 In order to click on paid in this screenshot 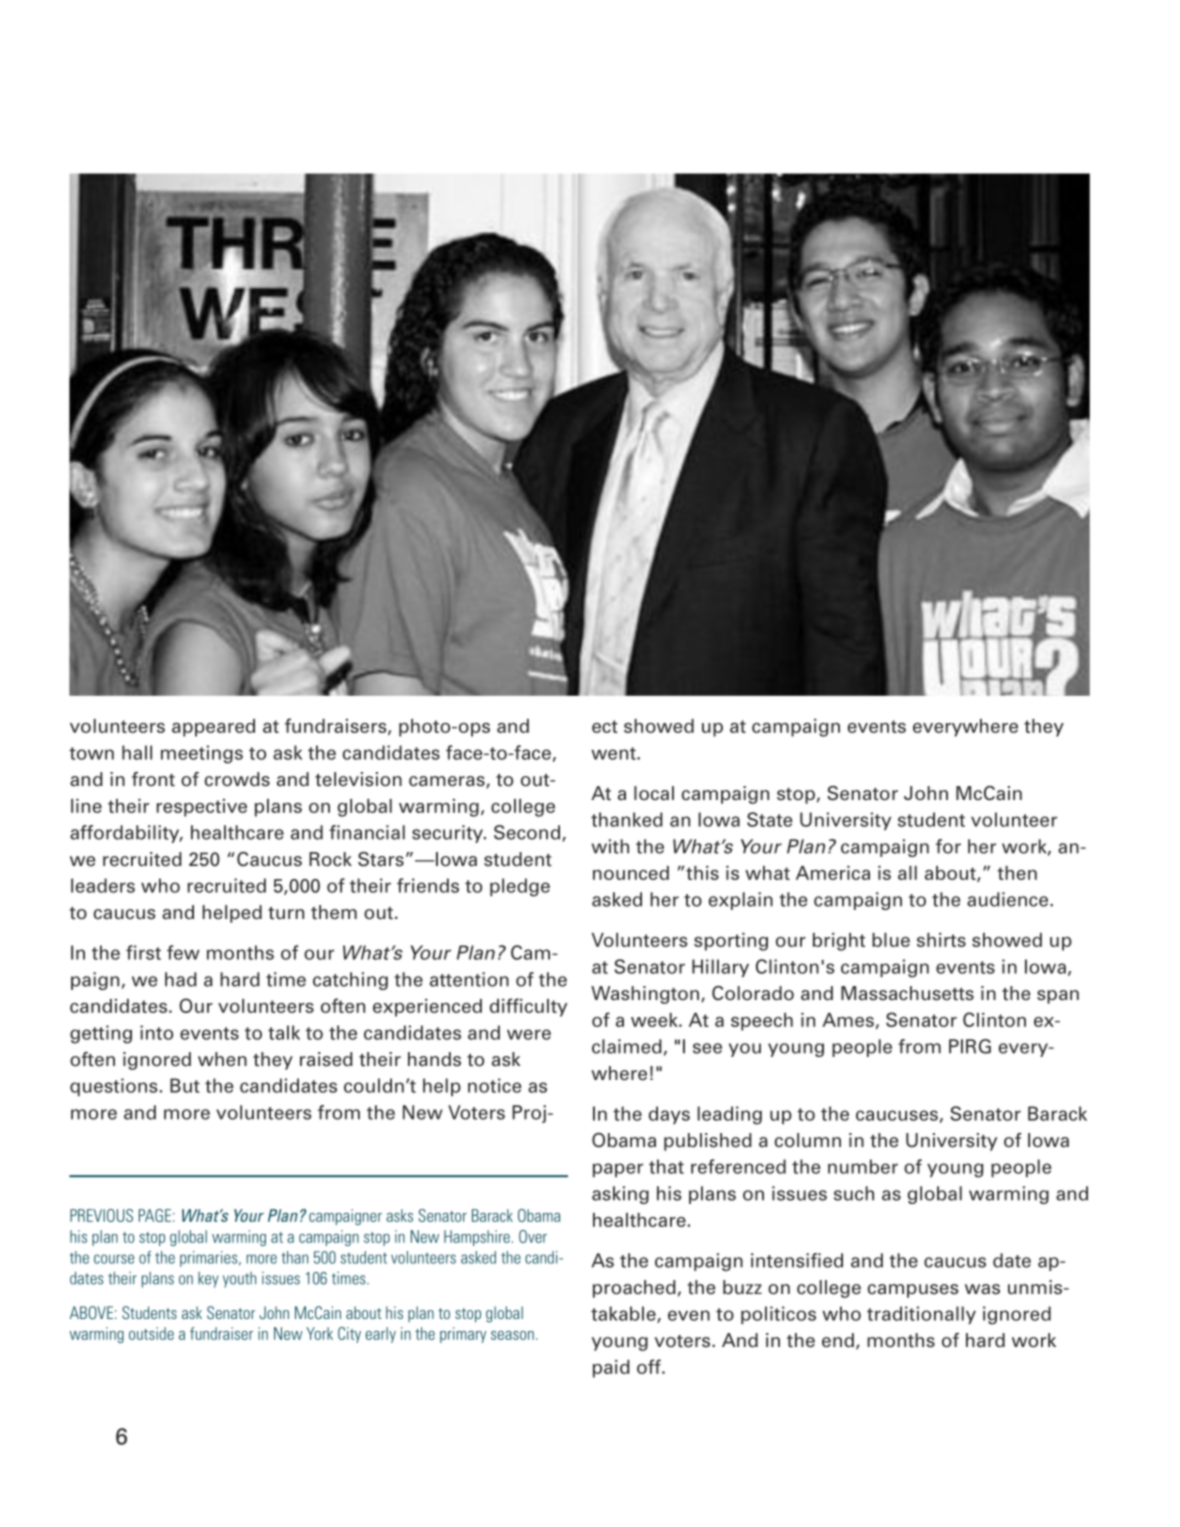, I will do `click(611, 1369)`.
